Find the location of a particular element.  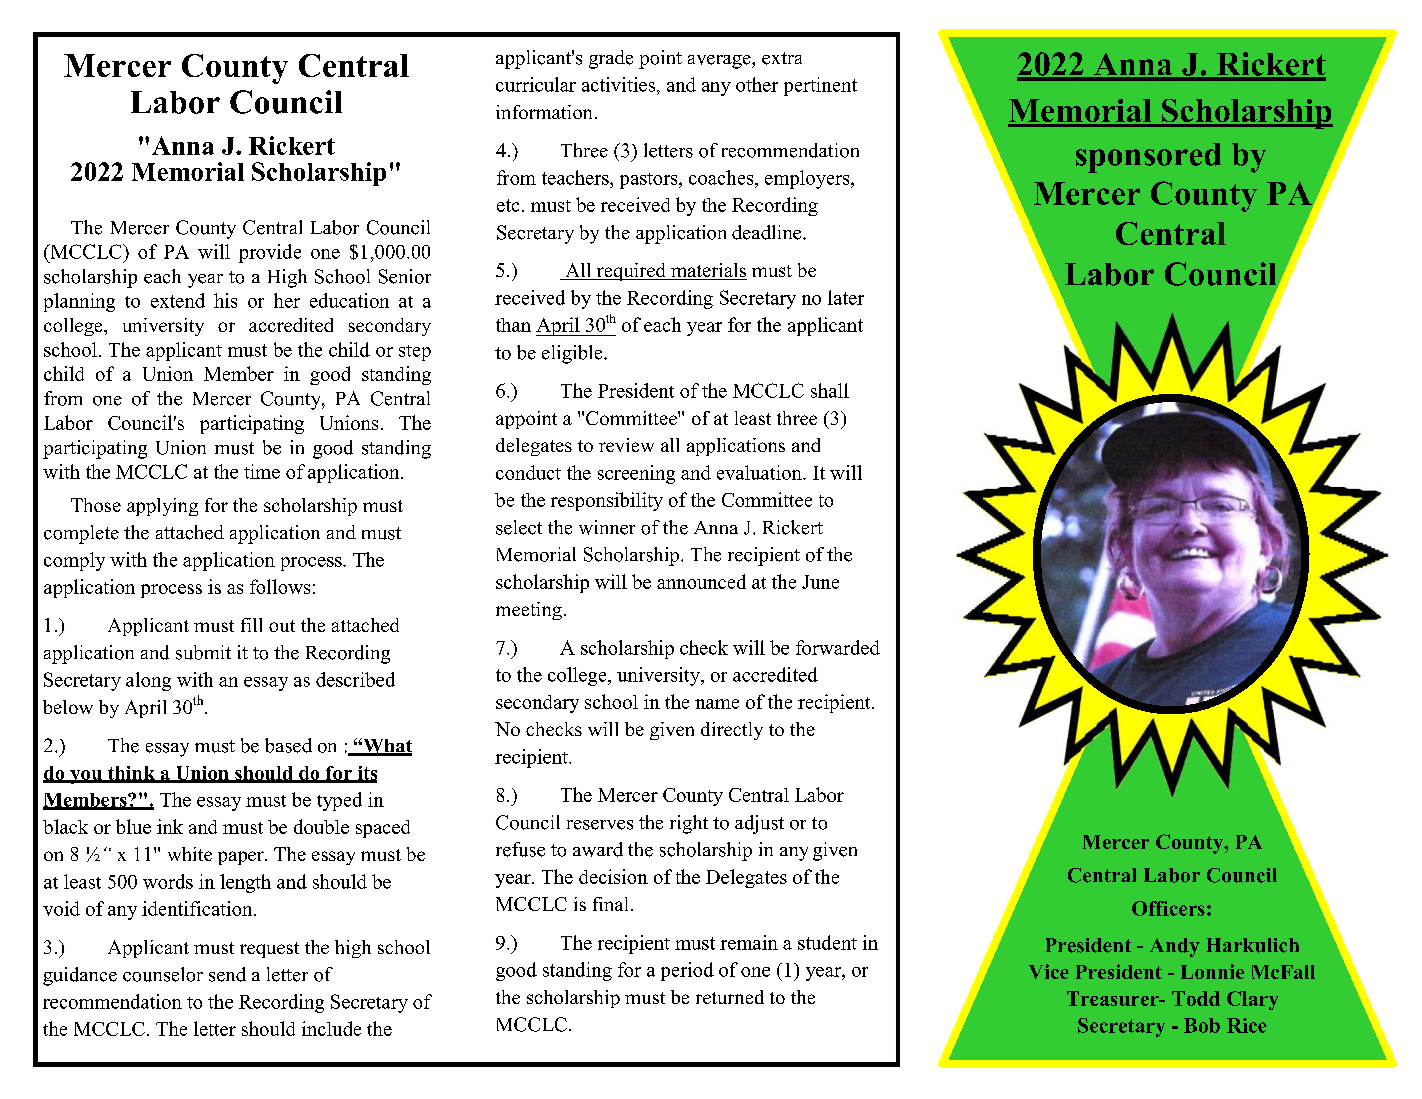

returned is located at coordinates (730, 997).
